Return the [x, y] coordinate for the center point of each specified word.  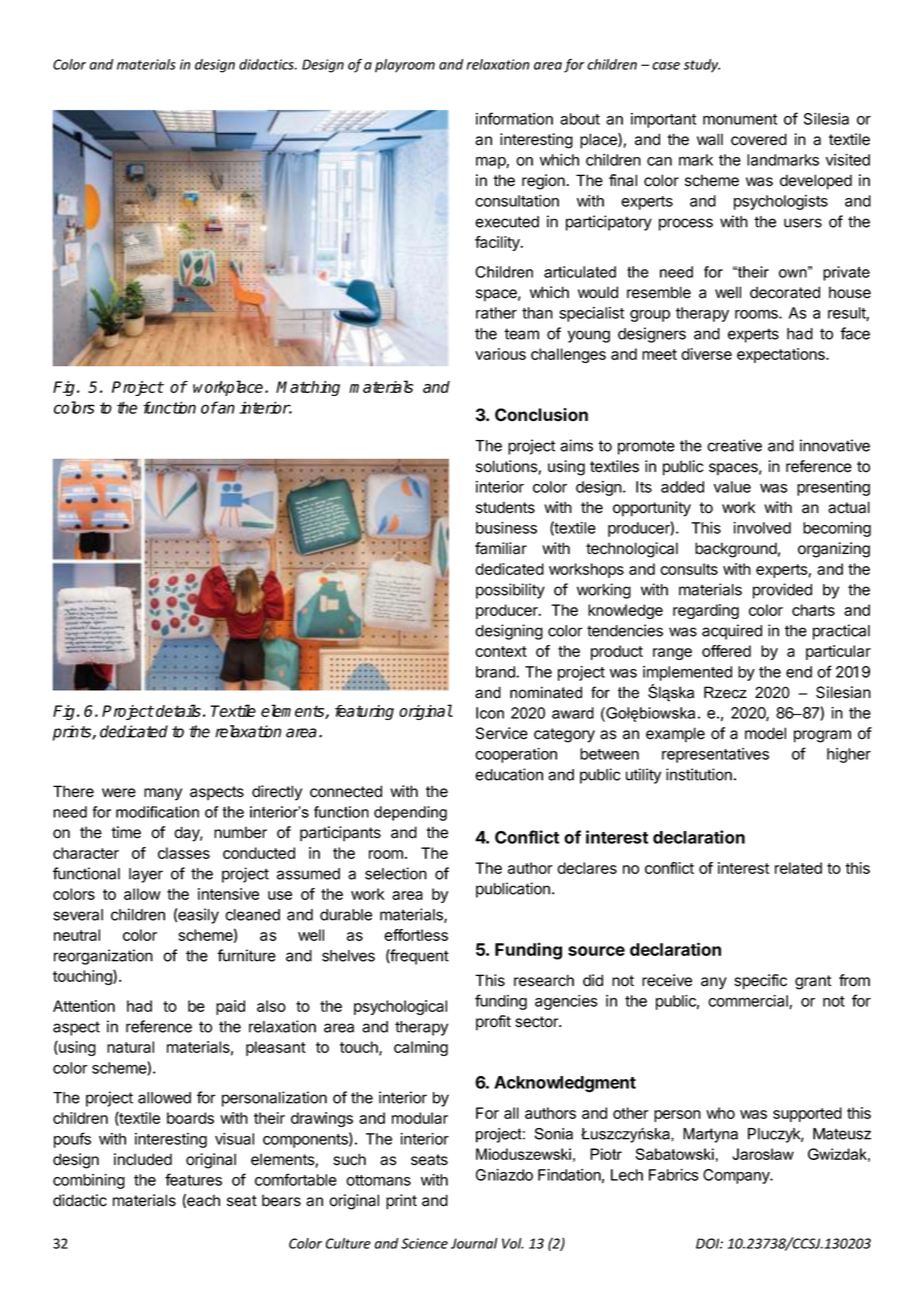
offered [726, 651]
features [193, 1179]
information [514, 118]
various [500, 354]
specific [760, 982]
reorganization [103, 957]
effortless [416, 935]
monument [740, 119]
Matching [308, 388]
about [580, 119]
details [178, 710]
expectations [782, 355]
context [501, 651]
